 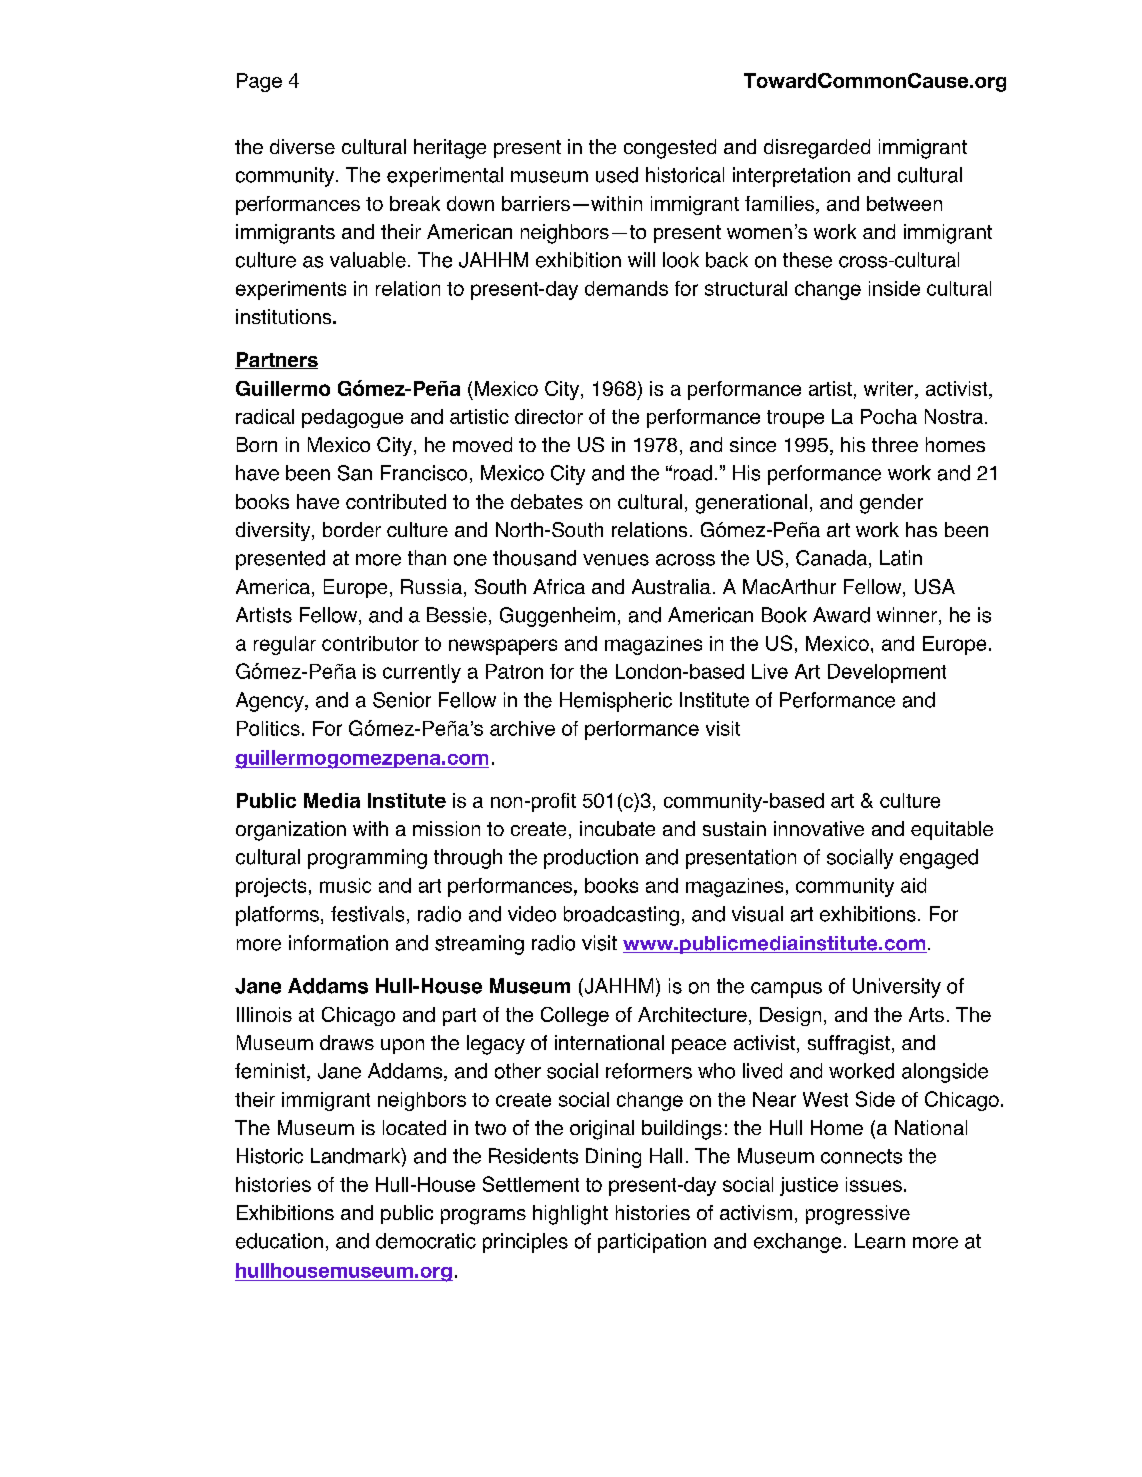 What do you see at coordinates (549, 416) in the screenshot?
I see `director` at bounding box center [549, 416].
